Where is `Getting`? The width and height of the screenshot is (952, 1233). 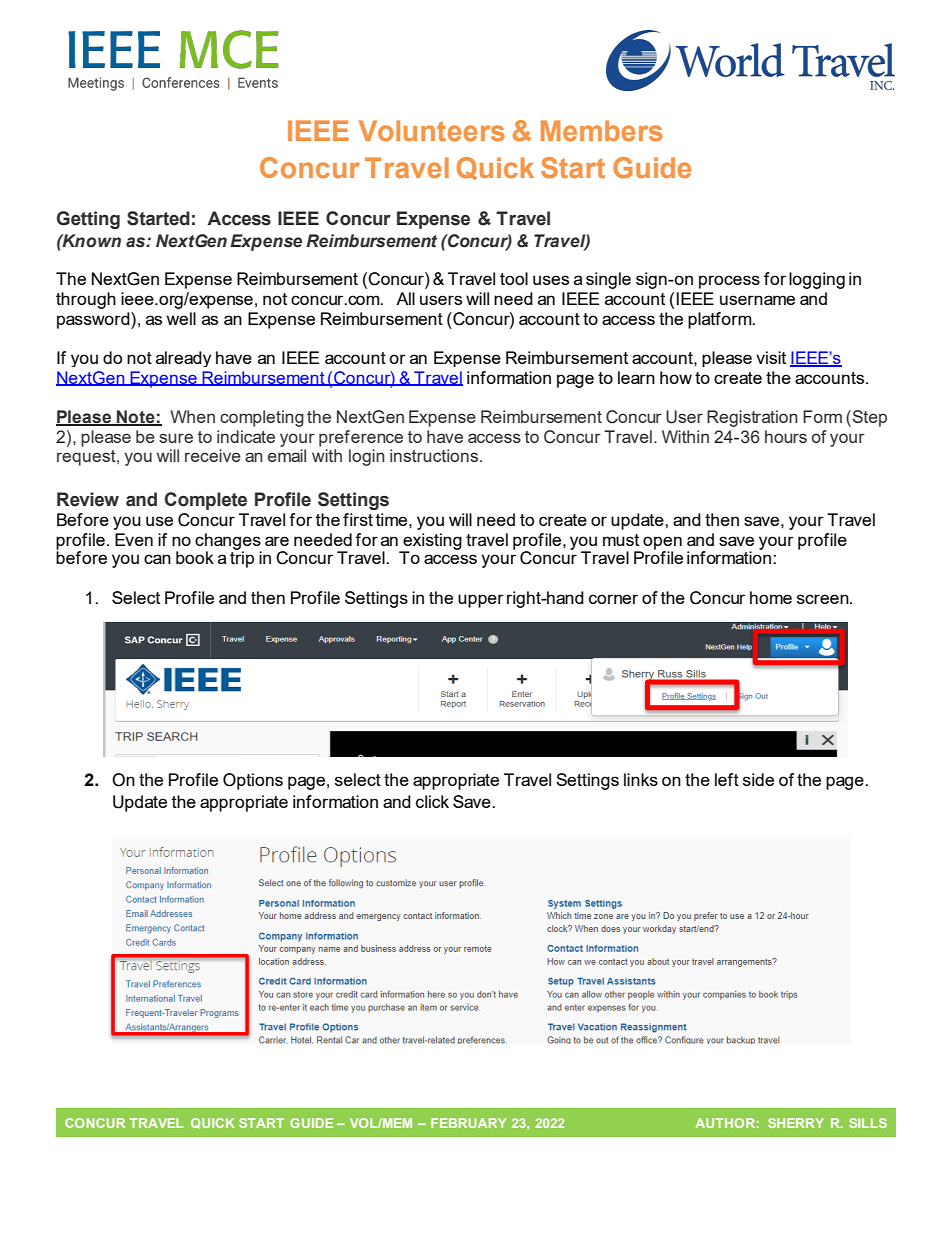
Getting is located at coordinates (88, 220).
